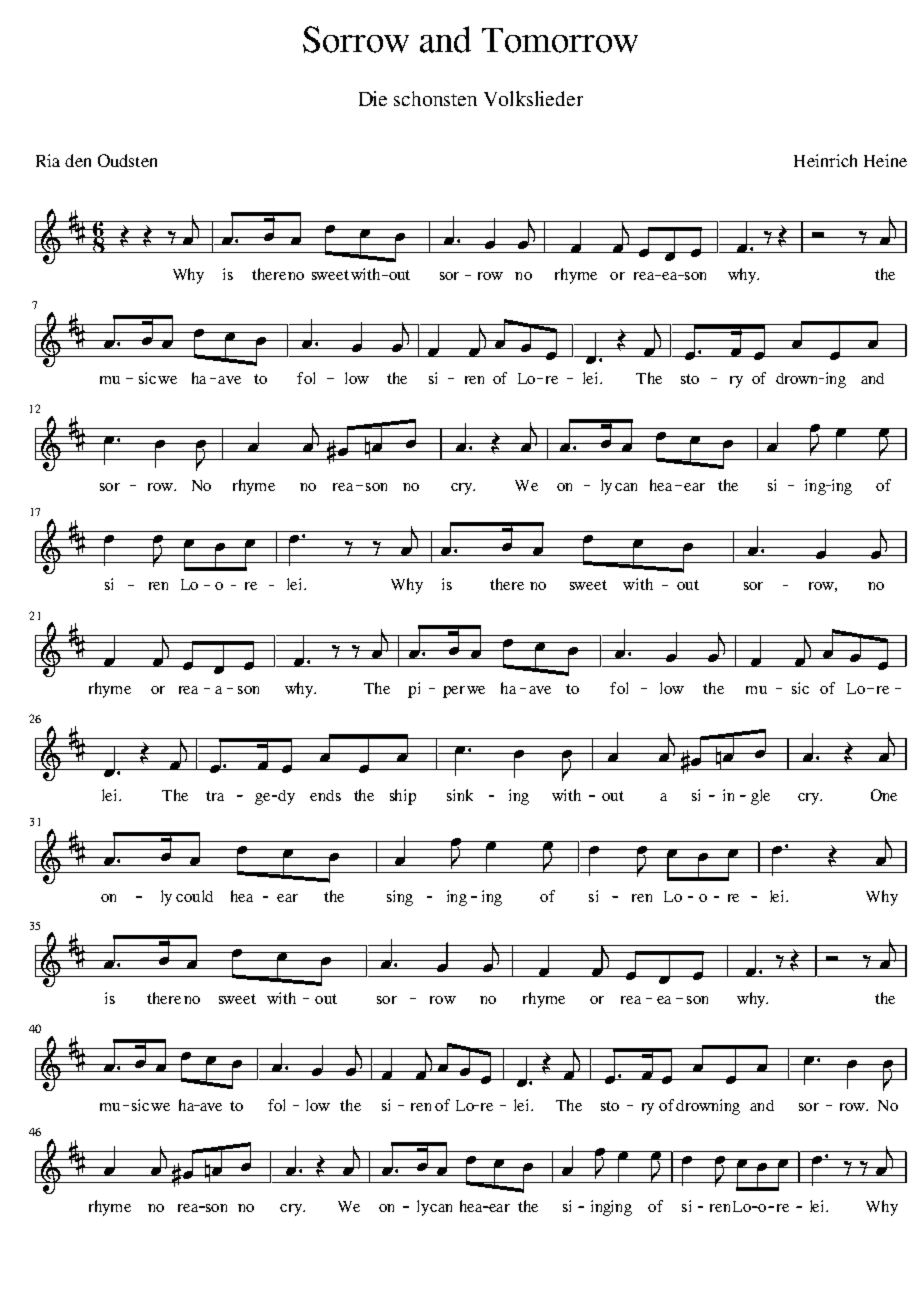 This screenshot has height=1308, width=924. I want to click on Heine, so click(885, 160).
